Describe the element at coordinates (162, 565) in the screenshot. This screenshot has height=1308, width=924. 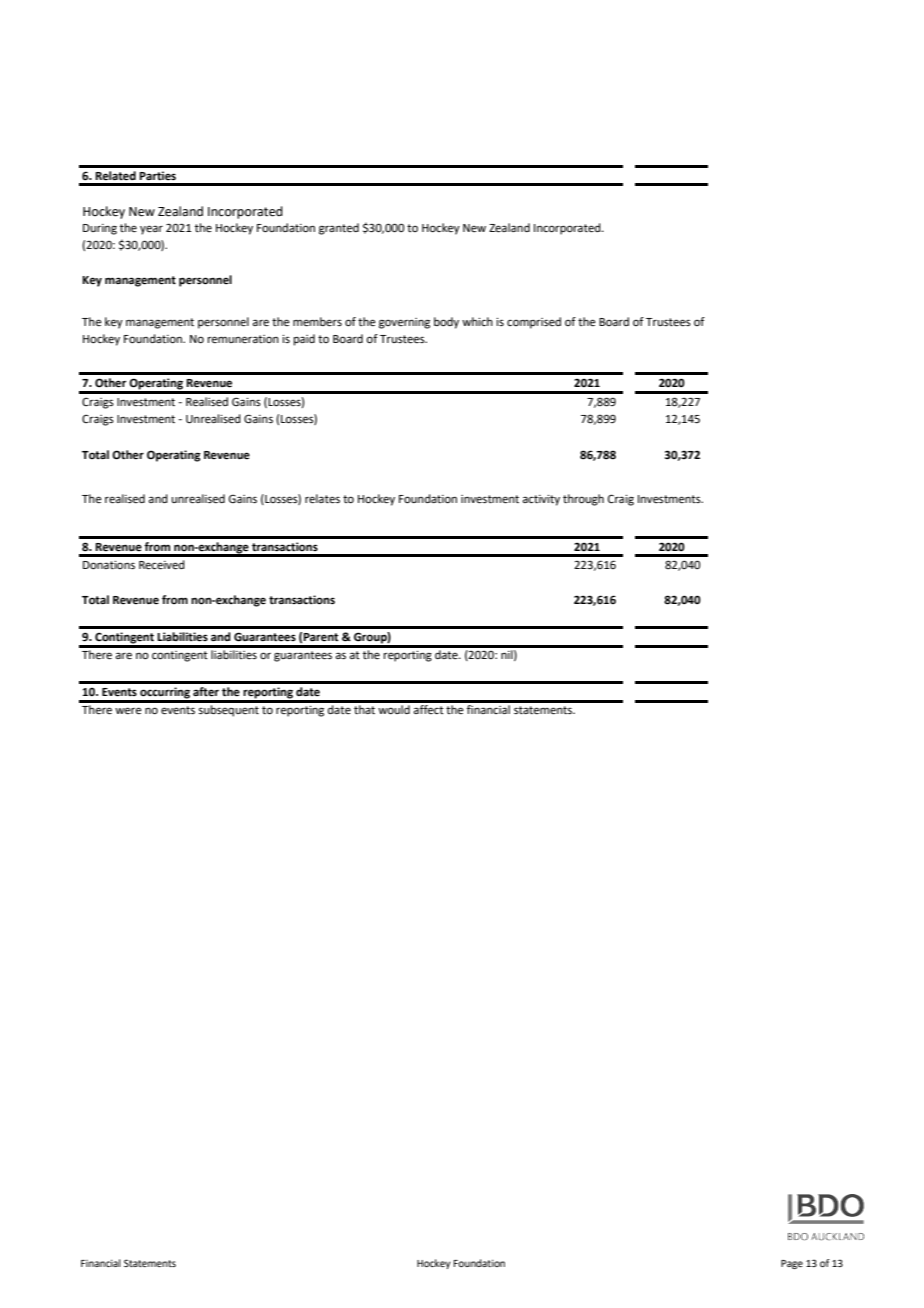
I see `Received` at that location.
